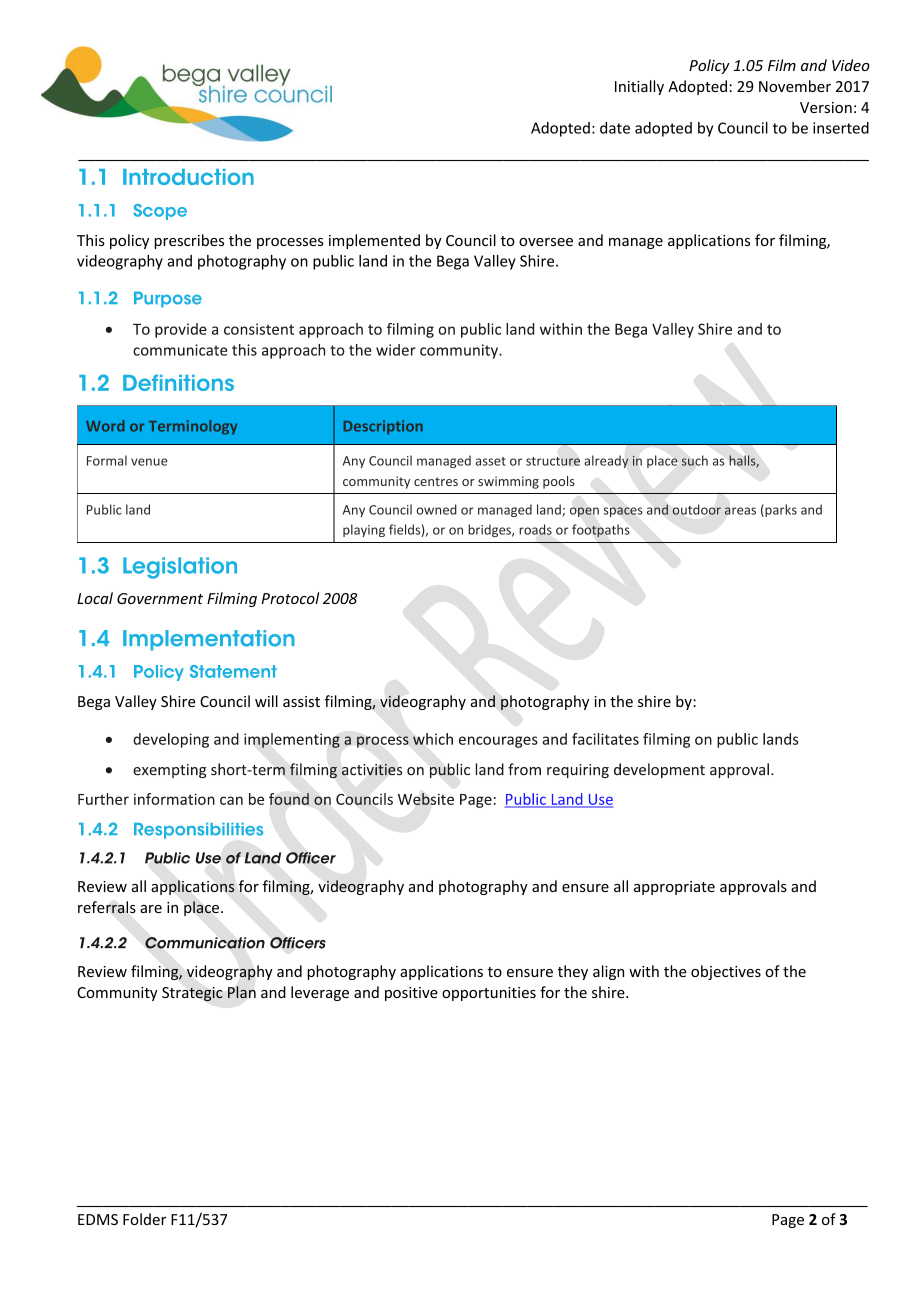 Image resolution: width=924 pixels, height=1309 pixels. What do you see at coordinates (160, 598) in the document?
I see `Government` at bounding box center [160, 598].
